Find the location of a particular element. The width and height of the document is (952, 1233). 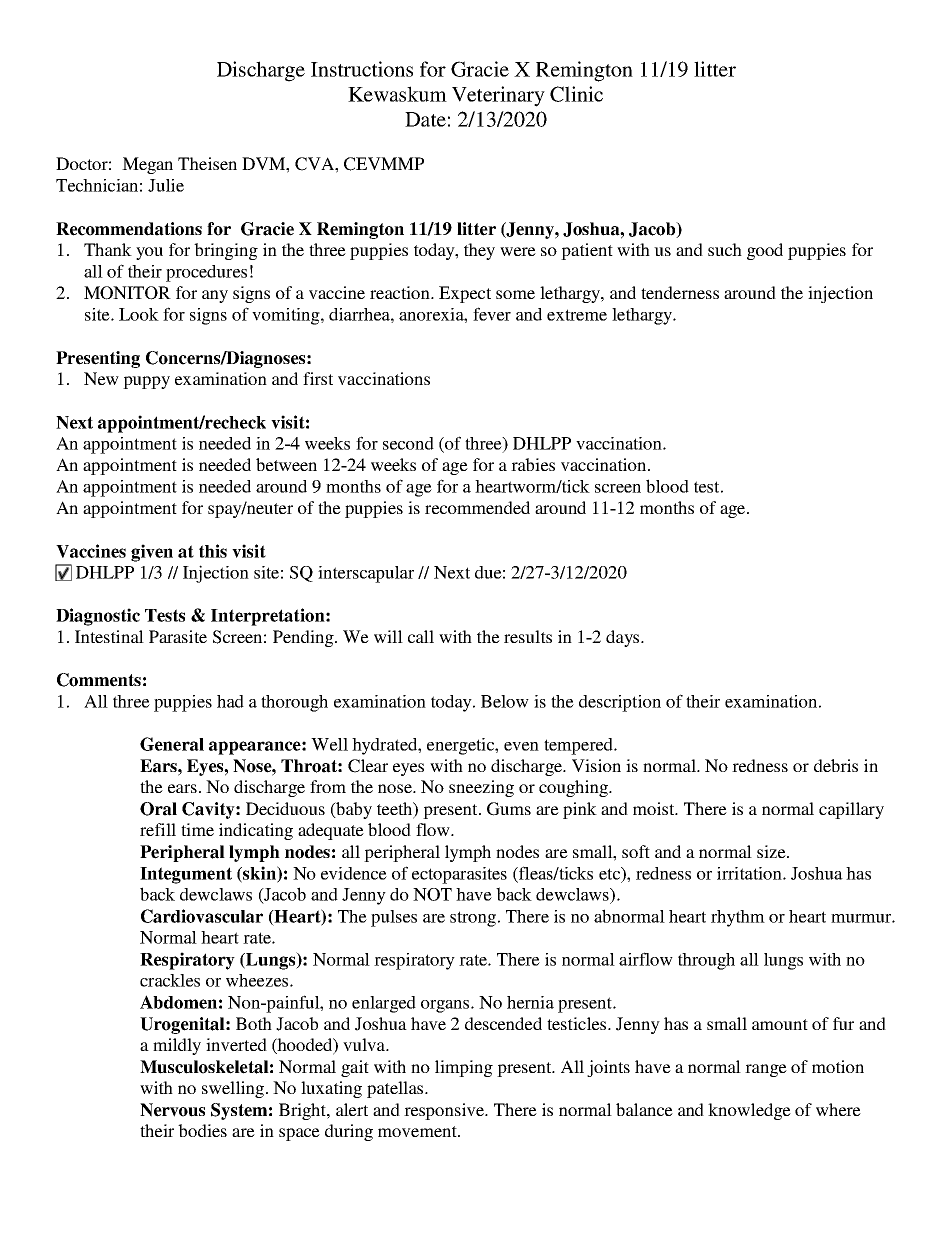

strong is located at coordinates (473, 919).
